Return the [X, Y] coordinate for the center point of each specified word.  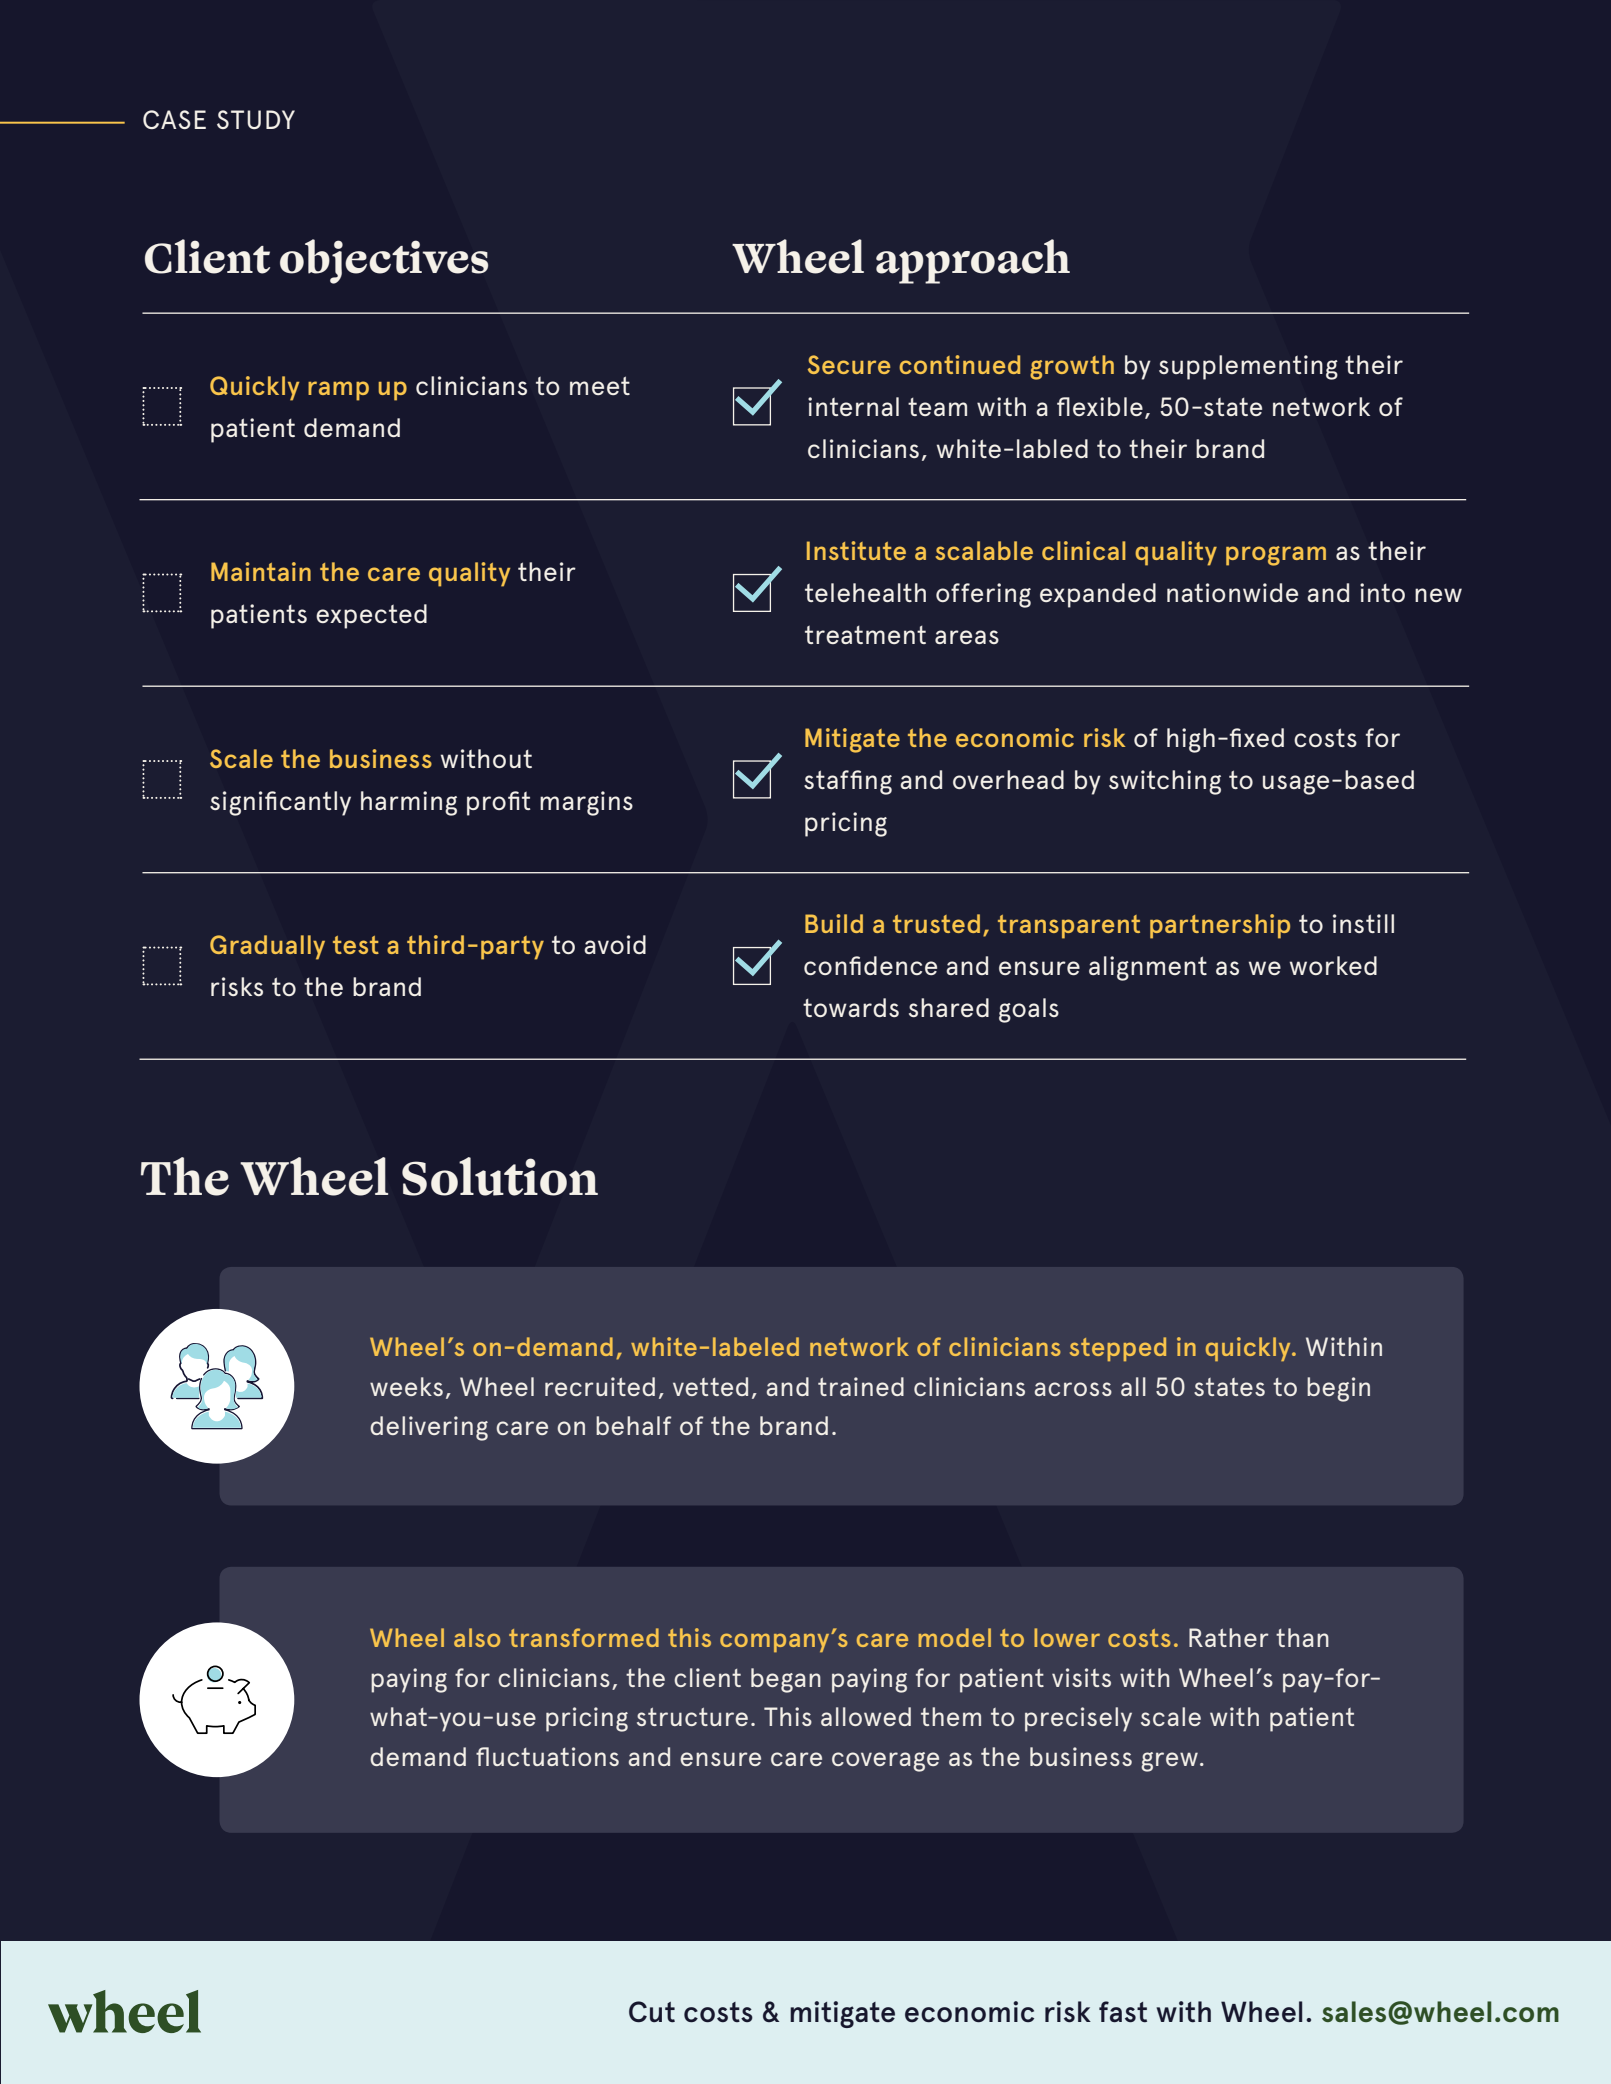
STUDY [256, 119]
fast [1123, 2011]
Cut [652, 2011]
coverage [885, 1762]
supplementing [1248, 367]
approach [973, 261]
